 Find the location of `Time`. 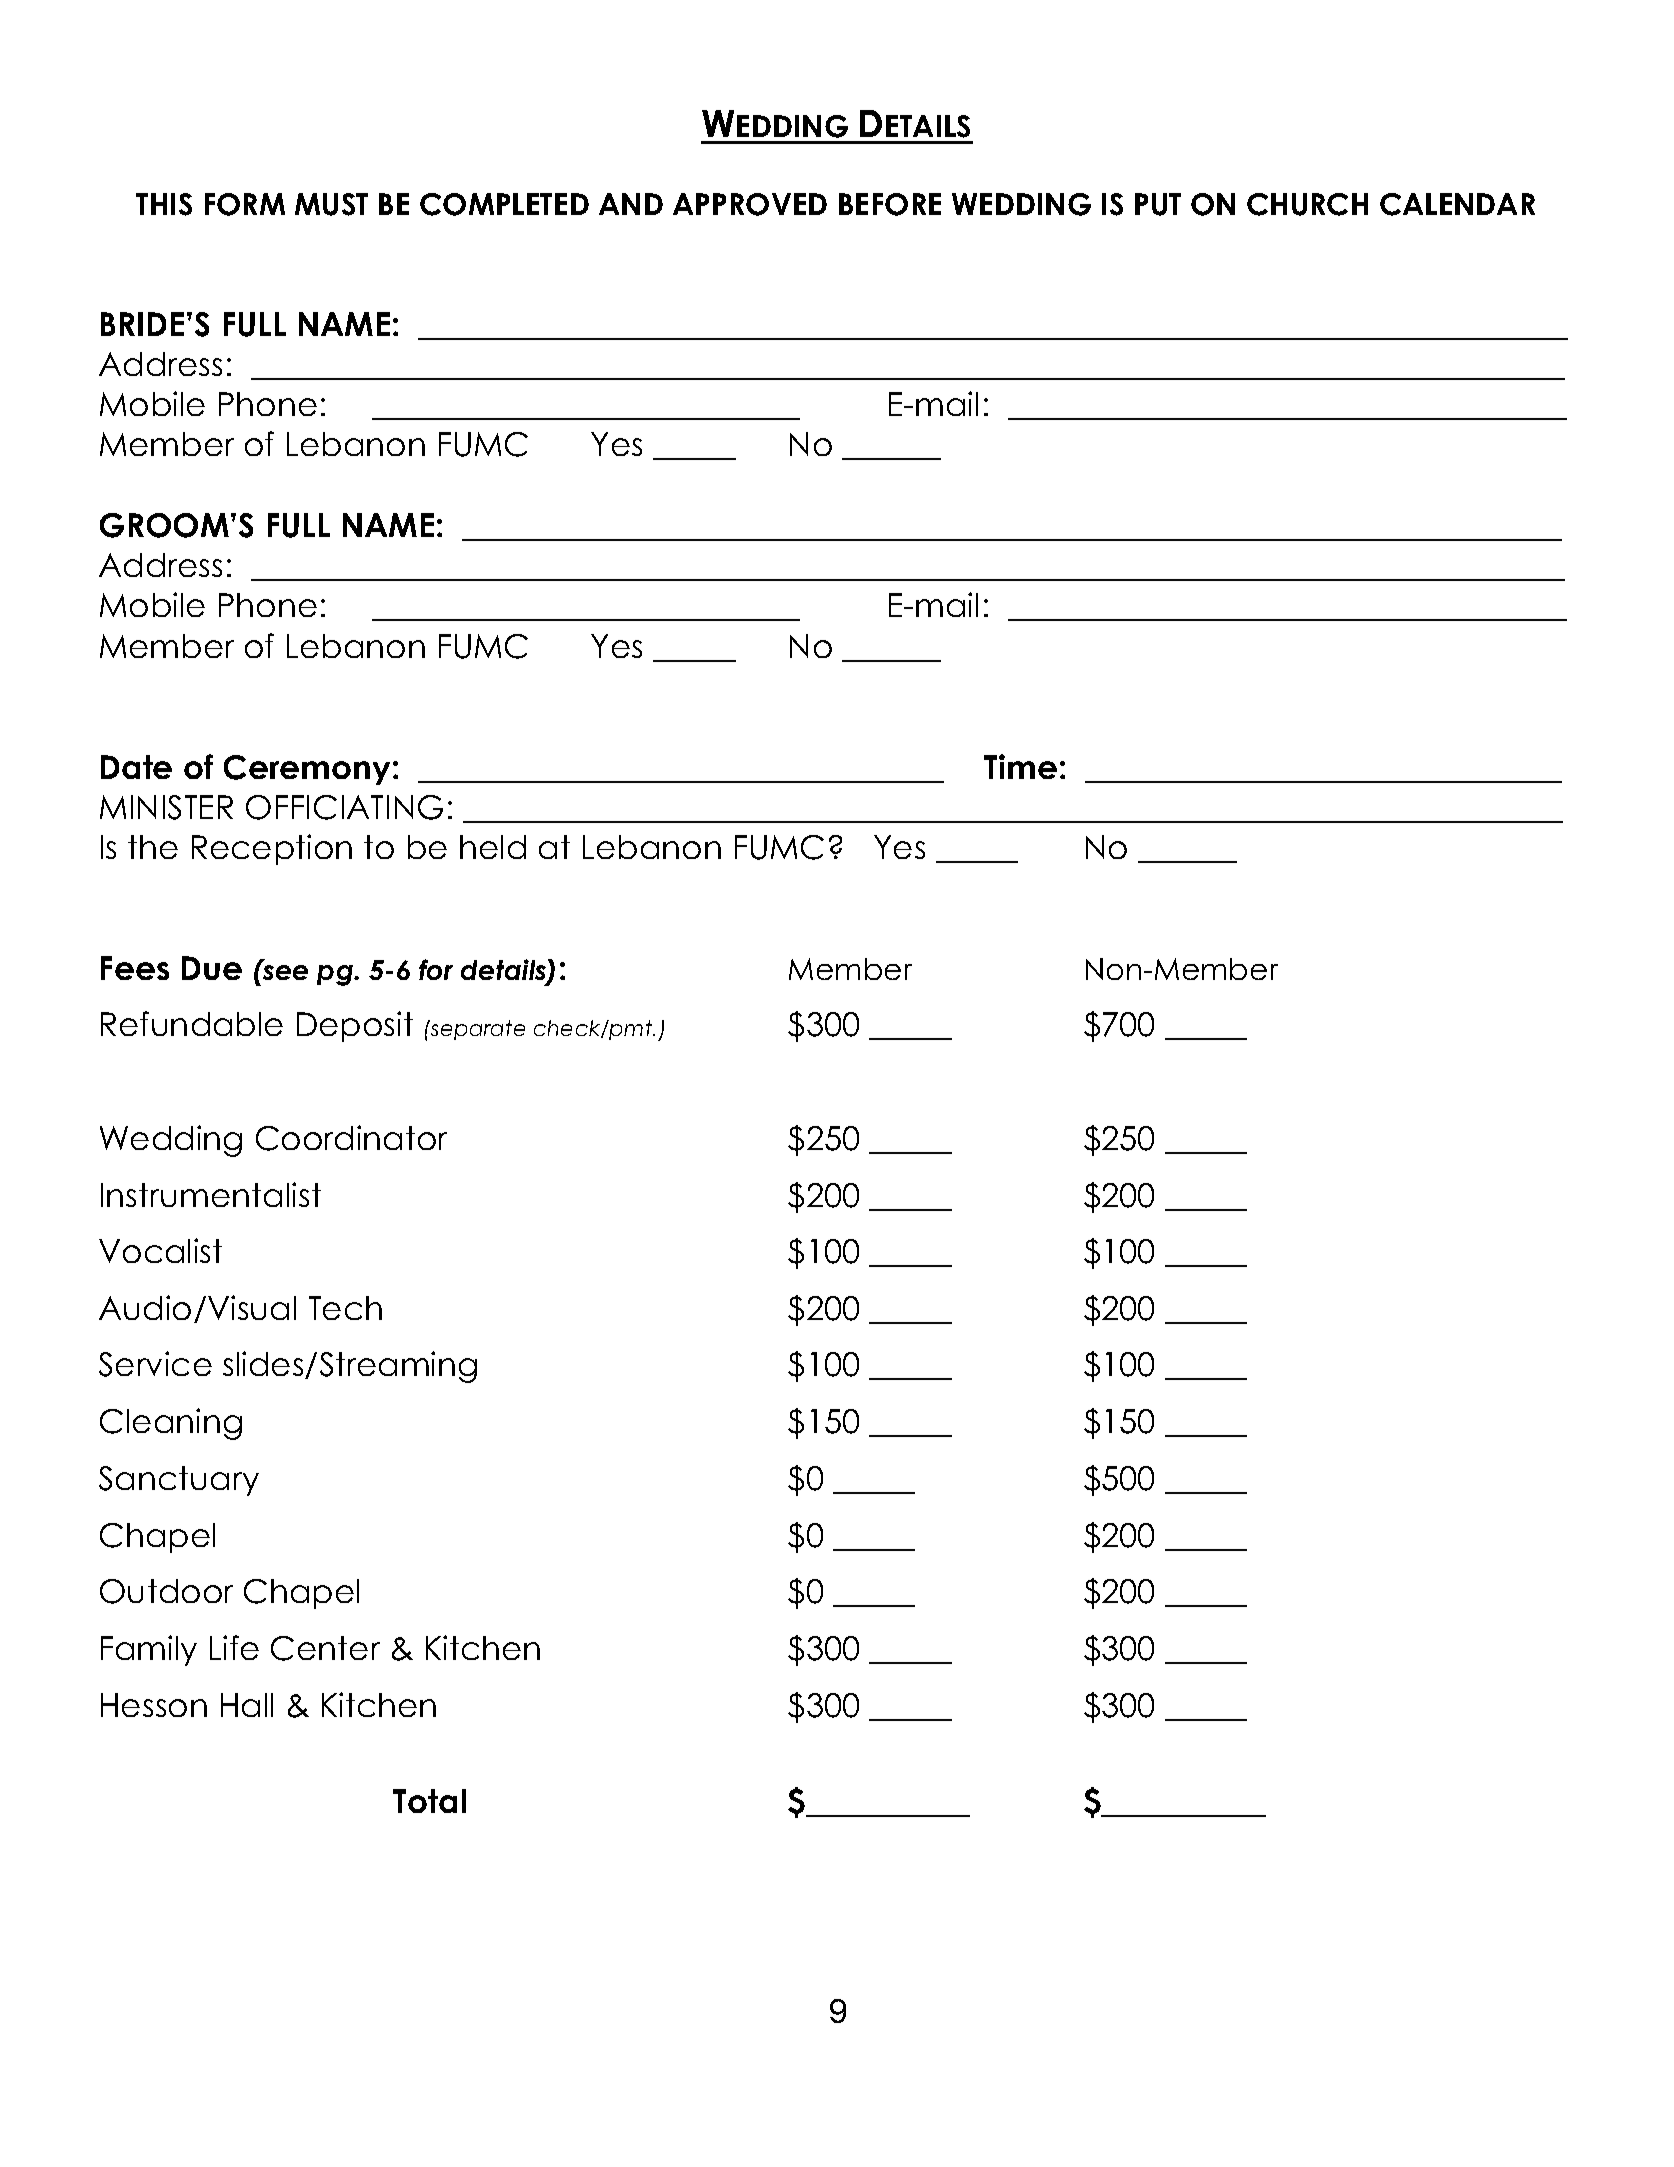

Time is located at coordinates (1020, 766).
